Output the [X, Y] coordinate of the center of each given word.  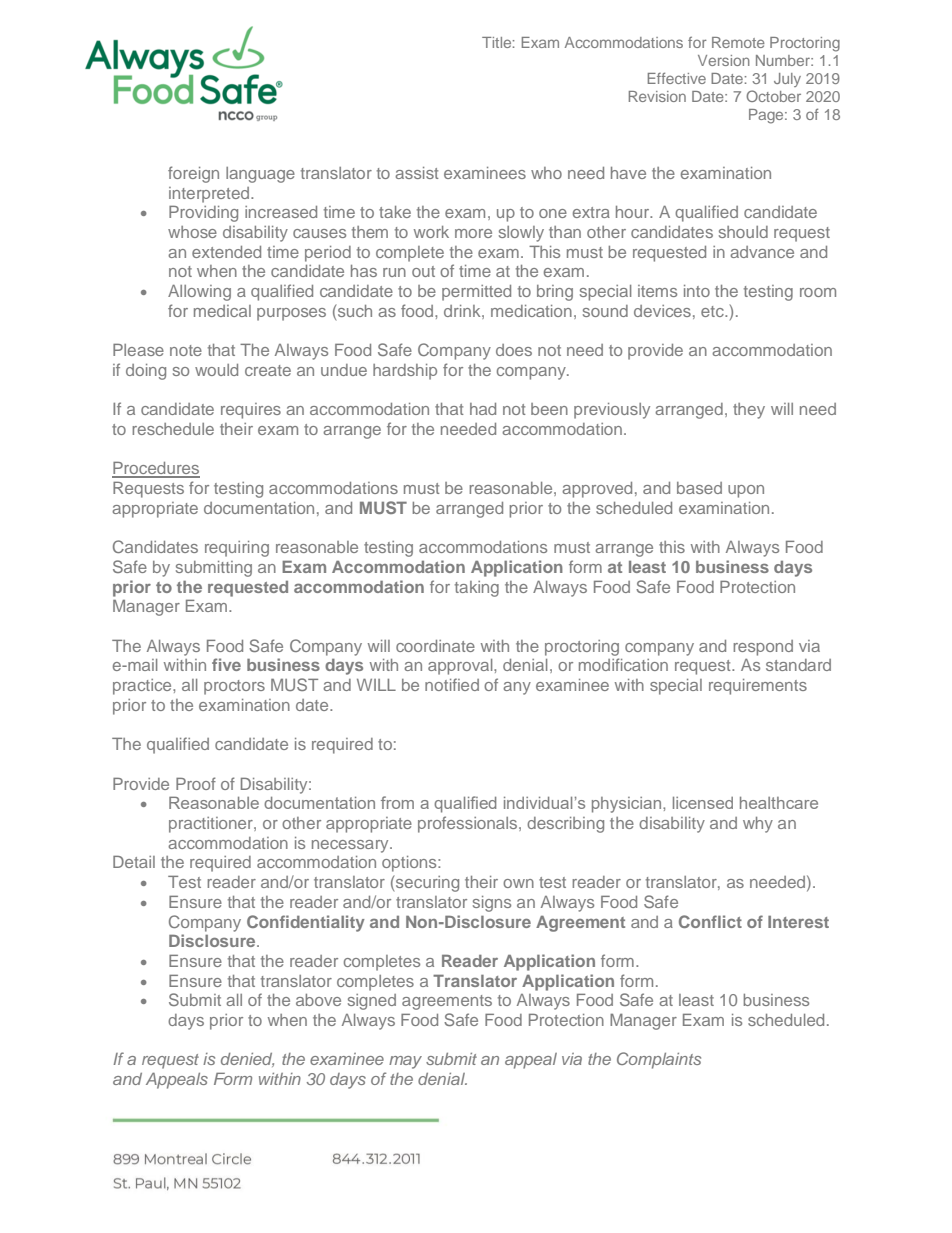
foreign [193, 174]
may [405, 1062]
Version [724, 60]
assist [417, 173]
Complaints [659, 1060]
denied [247, 1060]
